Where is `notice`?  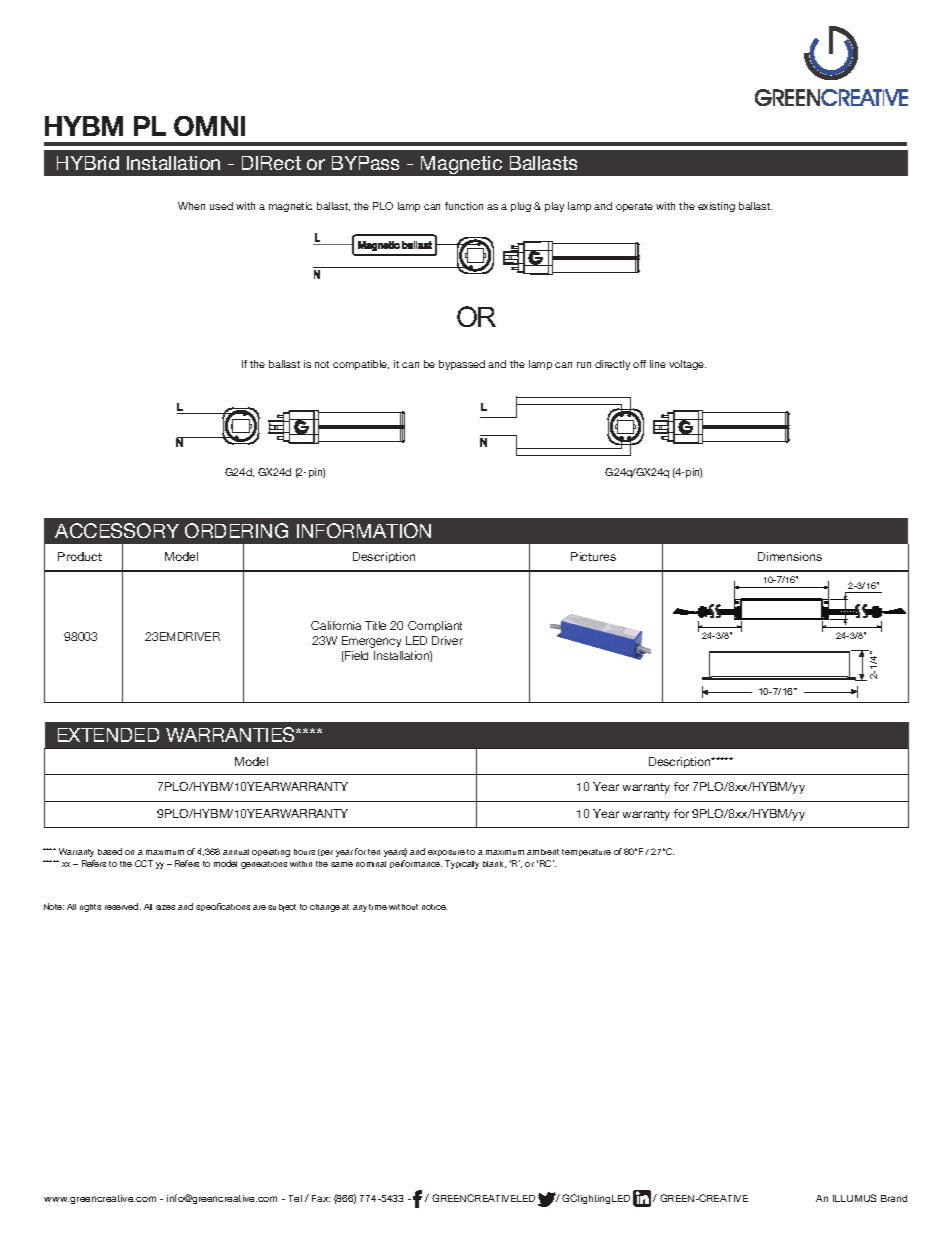 notice is located at coordinates (434, 907).
